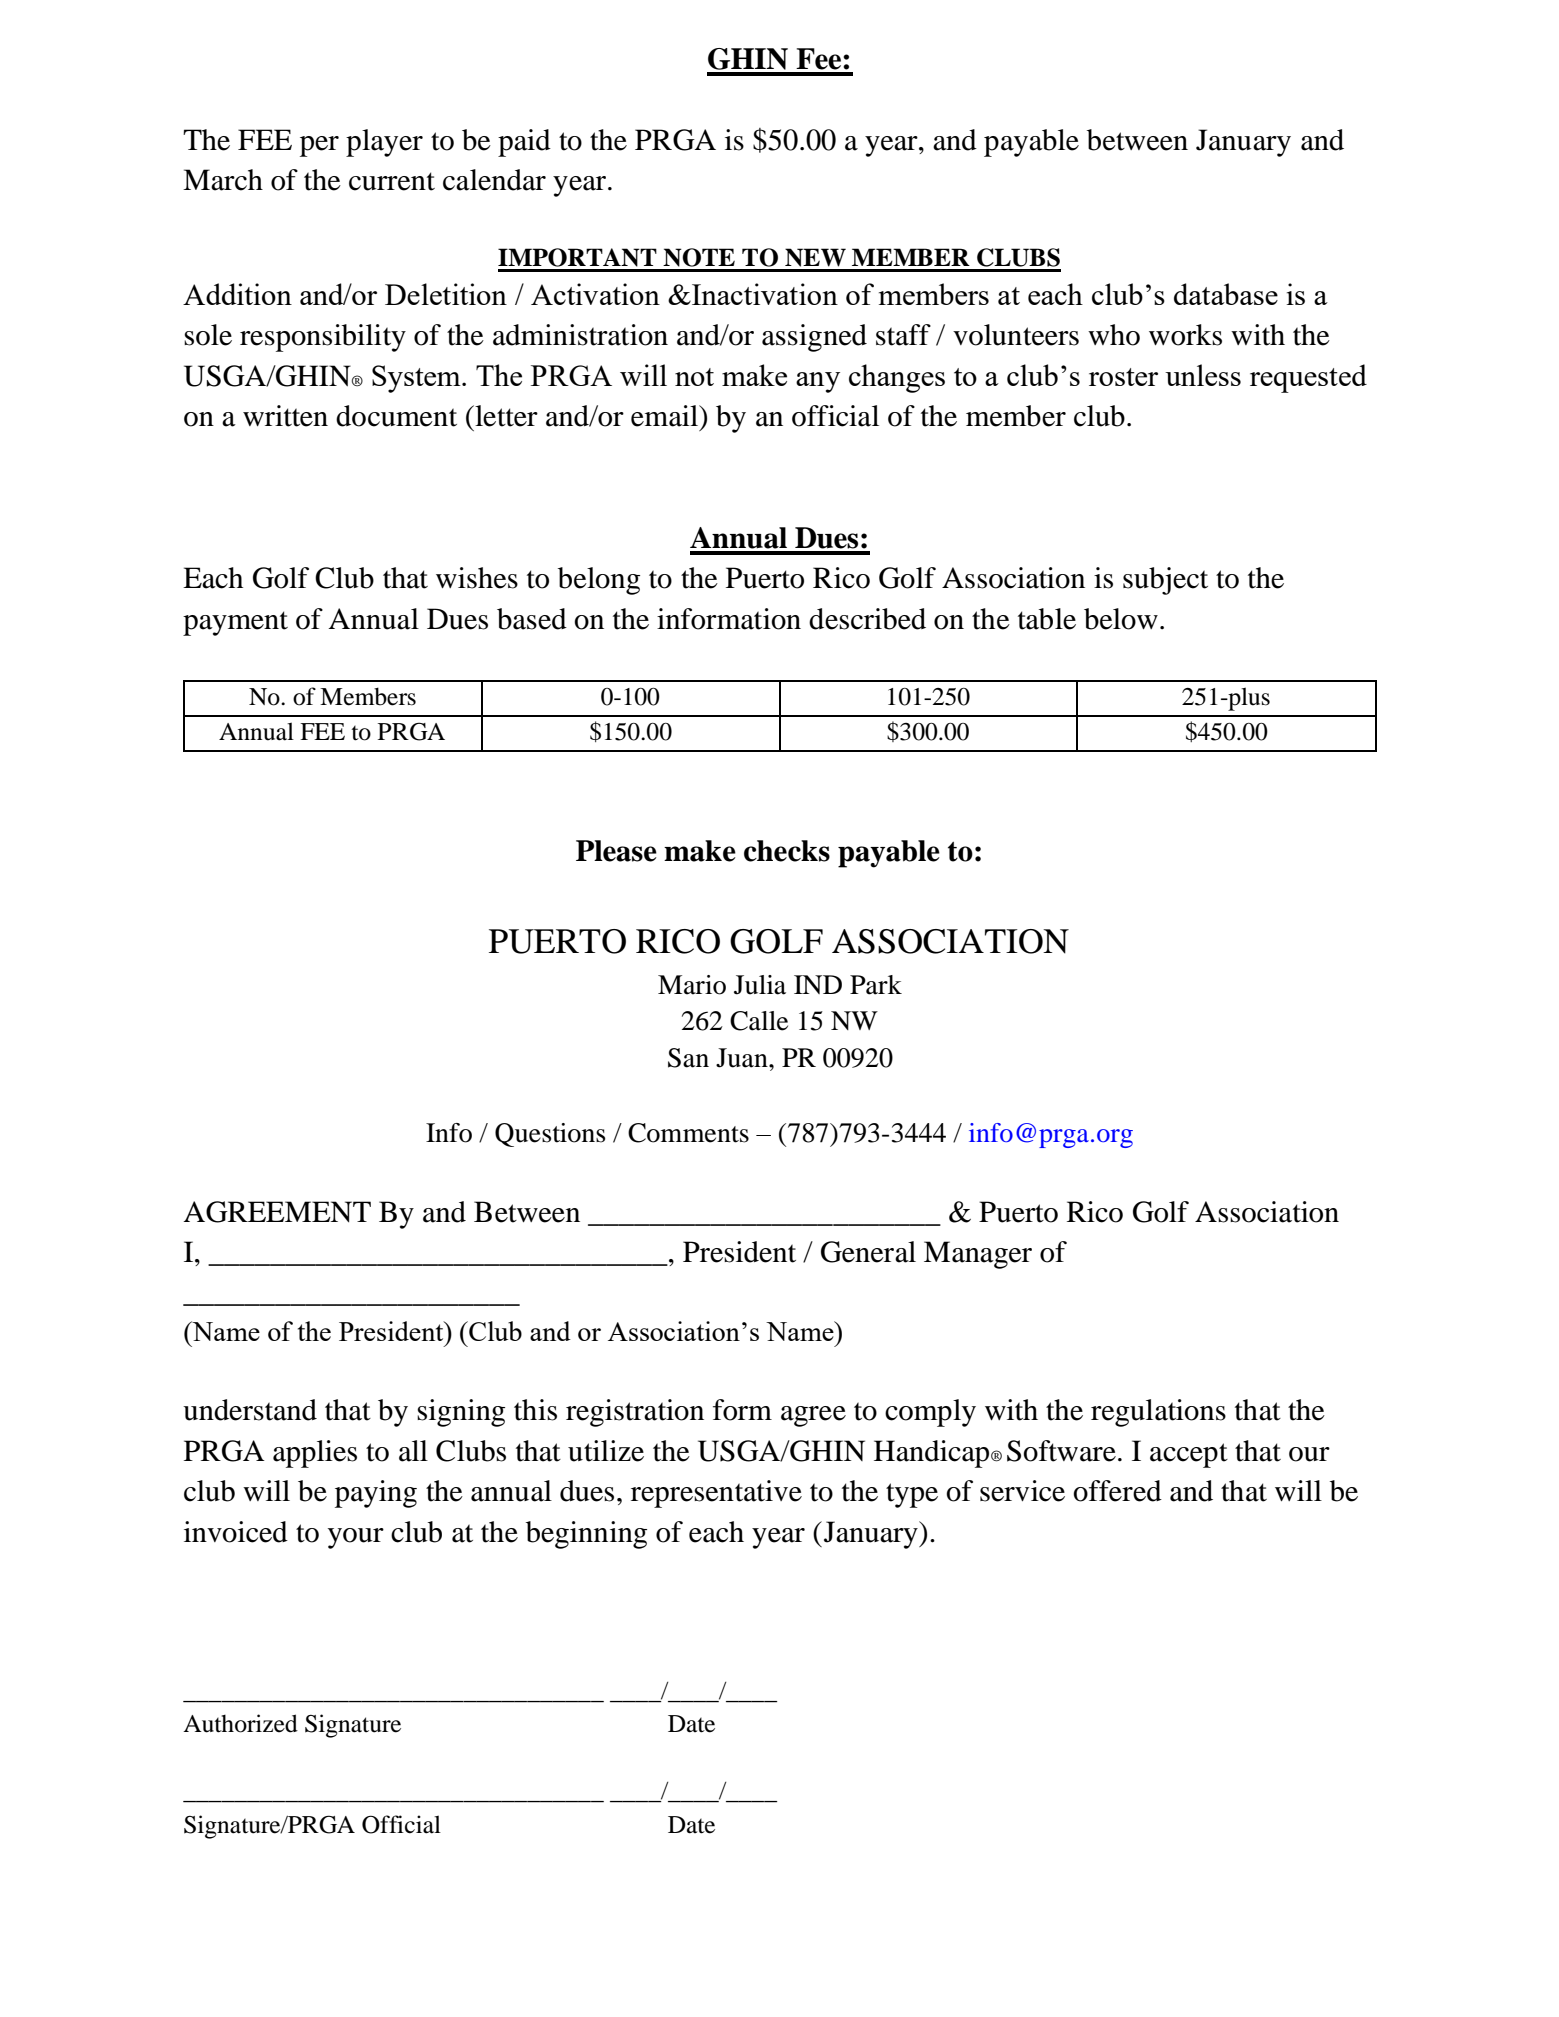 This screenshot has height=2017, width=1559. What do you see at coordinates (392, 181) in the screenshot?
I see `current` at bounding box center [392, 181].
